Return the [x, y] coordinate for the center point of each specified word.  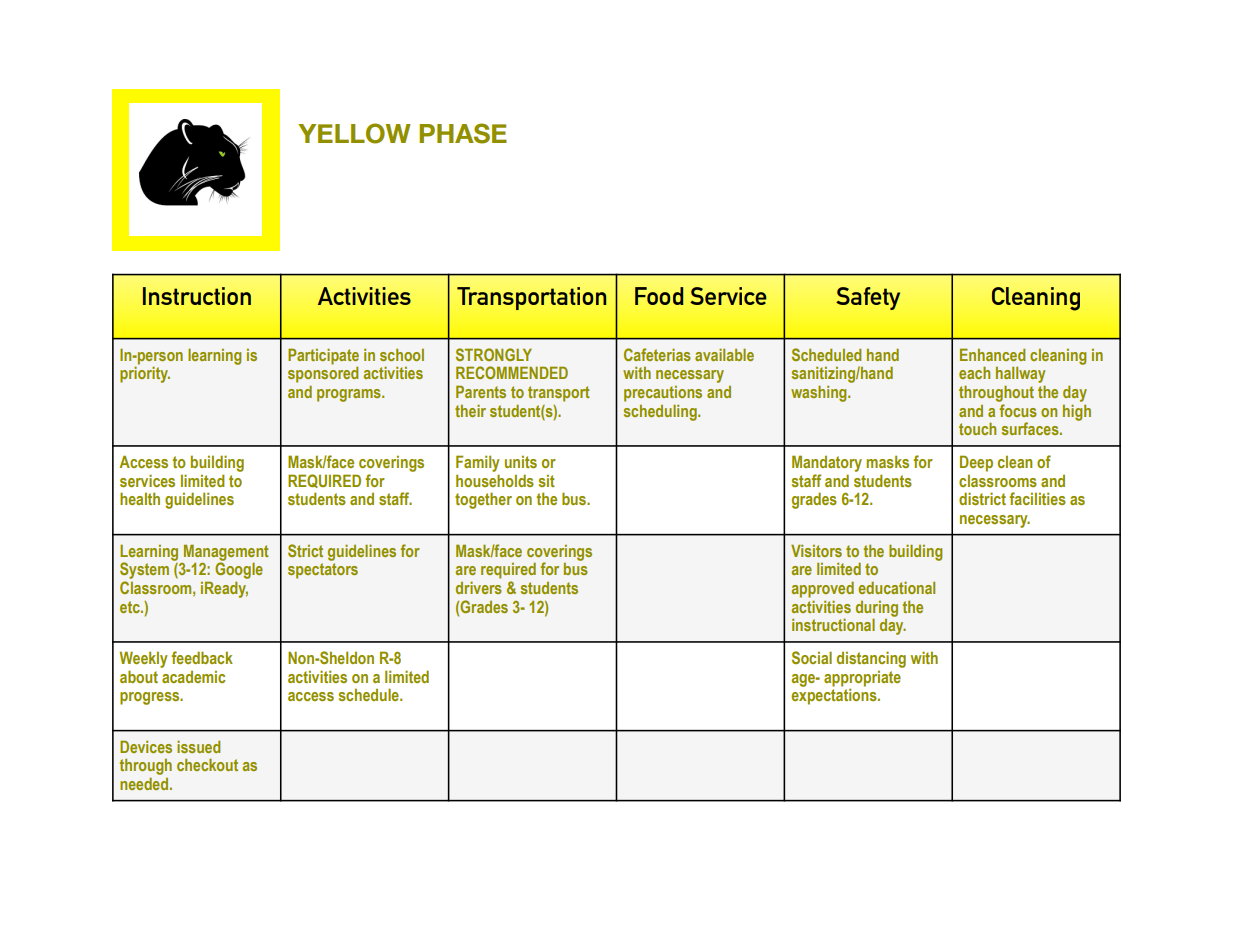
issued [198, 746]
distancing [871, 659]
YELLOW [354, 133]
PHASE [463, 133]
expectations [835, 696]
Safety [868, 298]
